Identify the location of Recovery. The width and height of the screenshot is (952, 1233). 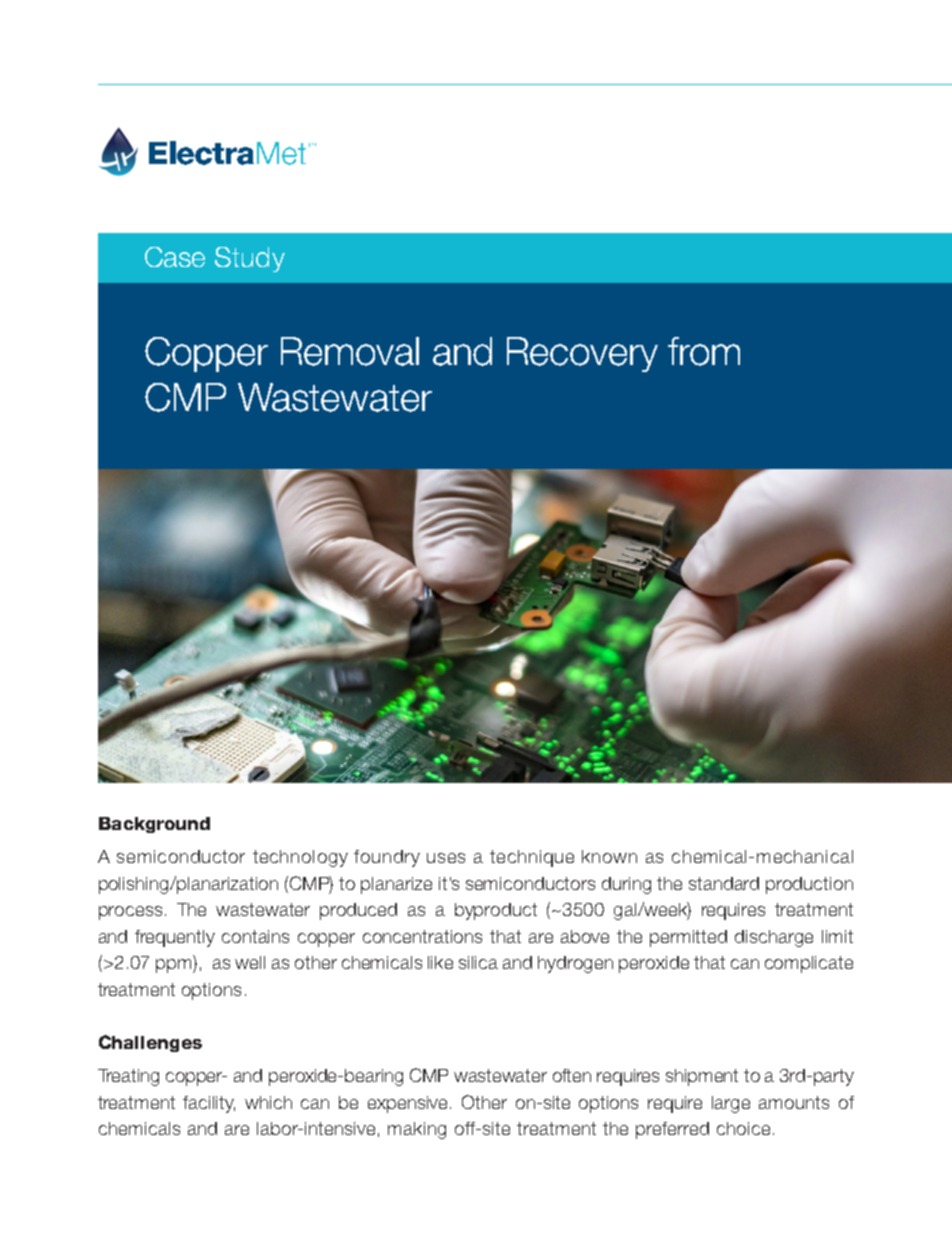
(582, 354).
